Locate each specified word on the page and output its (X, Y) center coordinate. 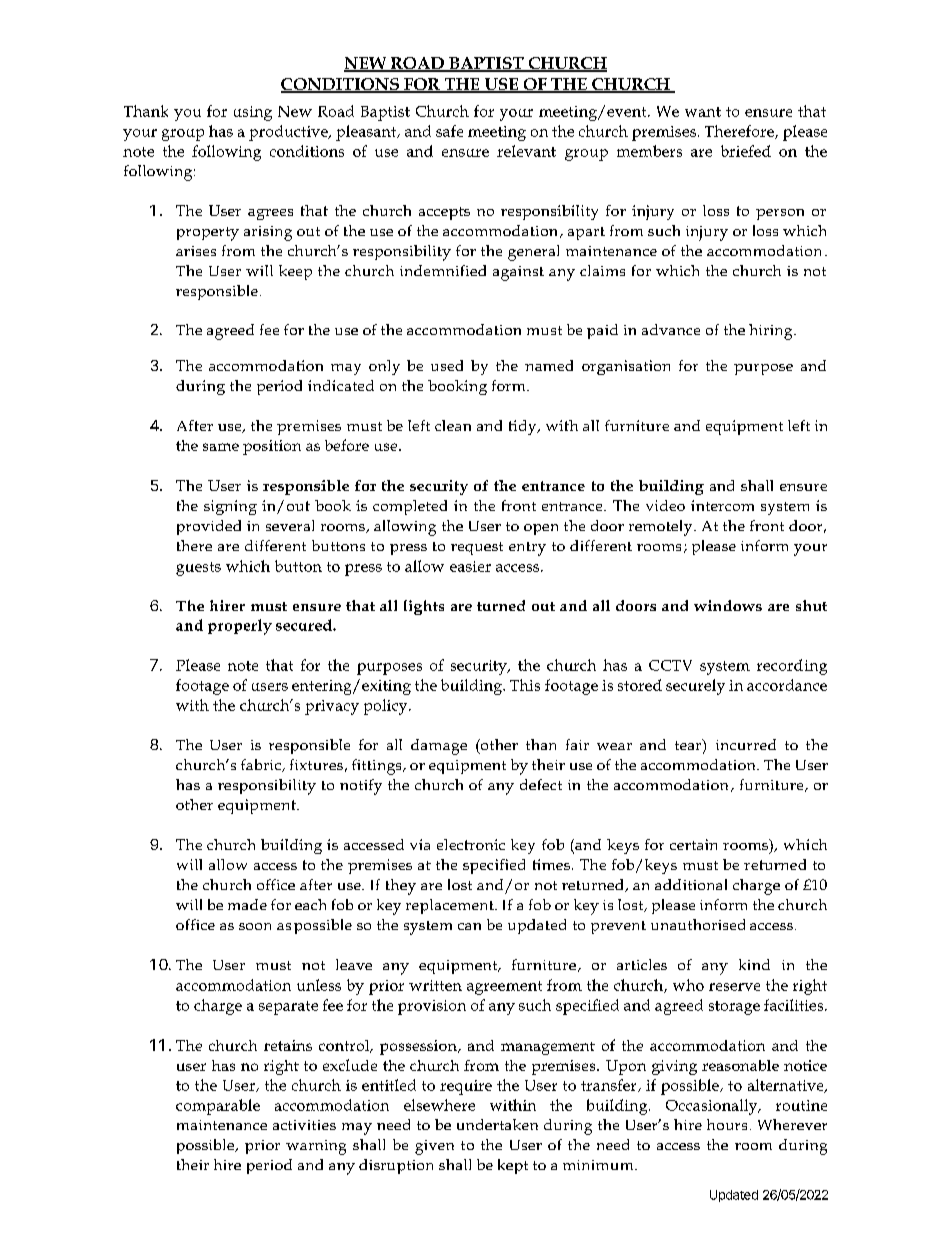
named (549, 365)
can (469, 926)
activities (304, 1125)
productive (289, 133)
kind (754, 964)
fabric (262, 765)
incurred (746, 744)
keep (295, 272)
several (290, 525)
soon (255, 926)
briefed (746, 151)
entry (527, 549)
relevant (526, 151)
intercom (722, 505)
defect (541, 784)
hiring (772, 332)
